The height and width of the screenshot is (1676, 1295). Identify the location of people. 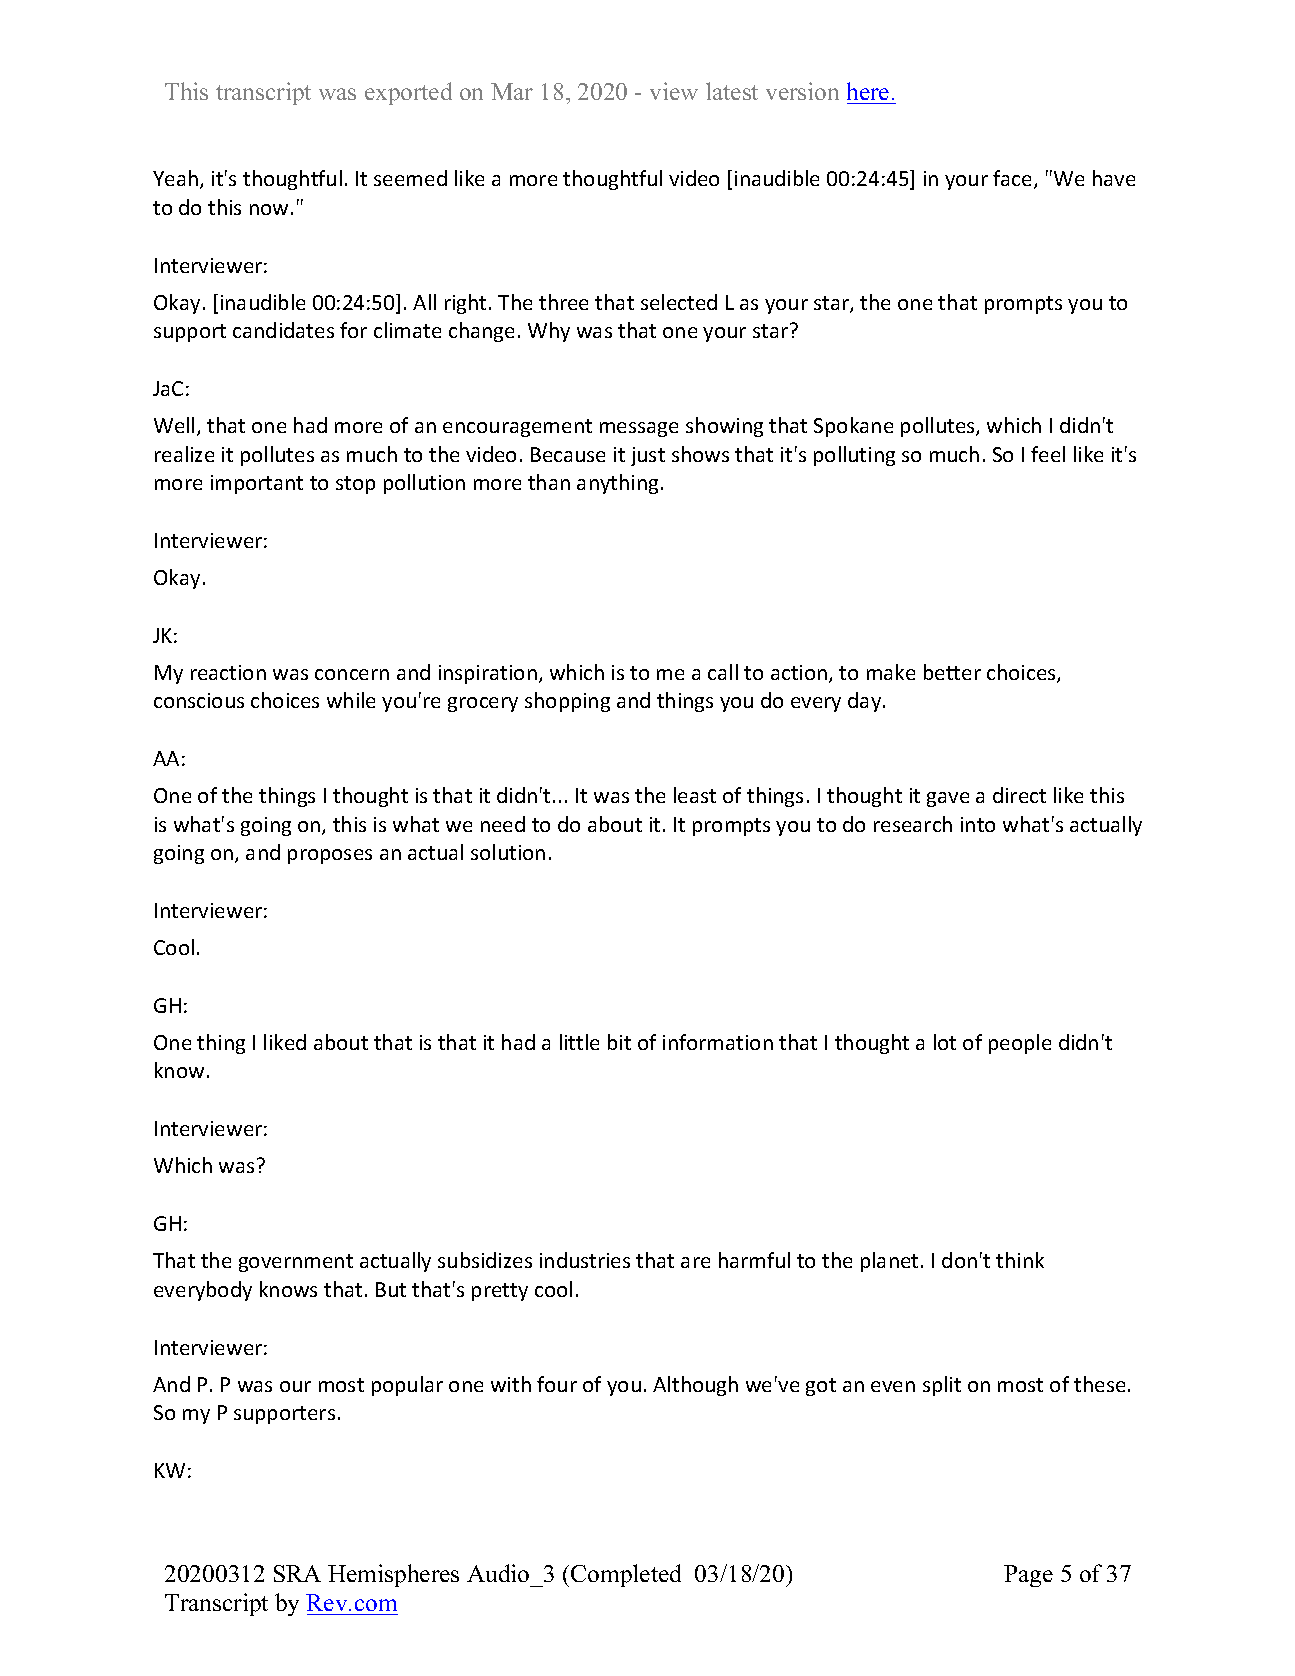
(1020, 1044).
